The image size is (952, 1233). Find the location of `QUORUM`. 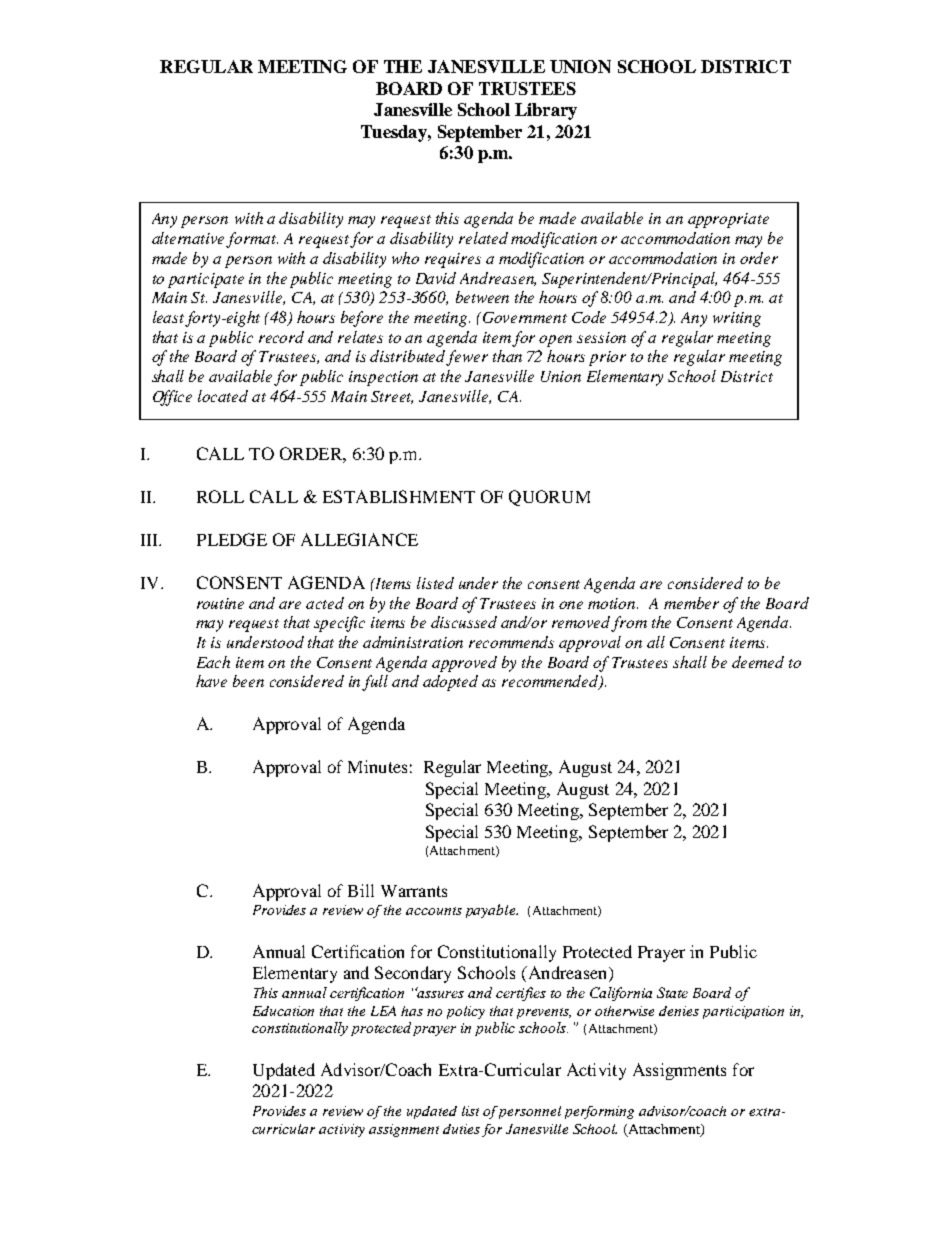

QUORUM is located at coordinates (549, 498).
